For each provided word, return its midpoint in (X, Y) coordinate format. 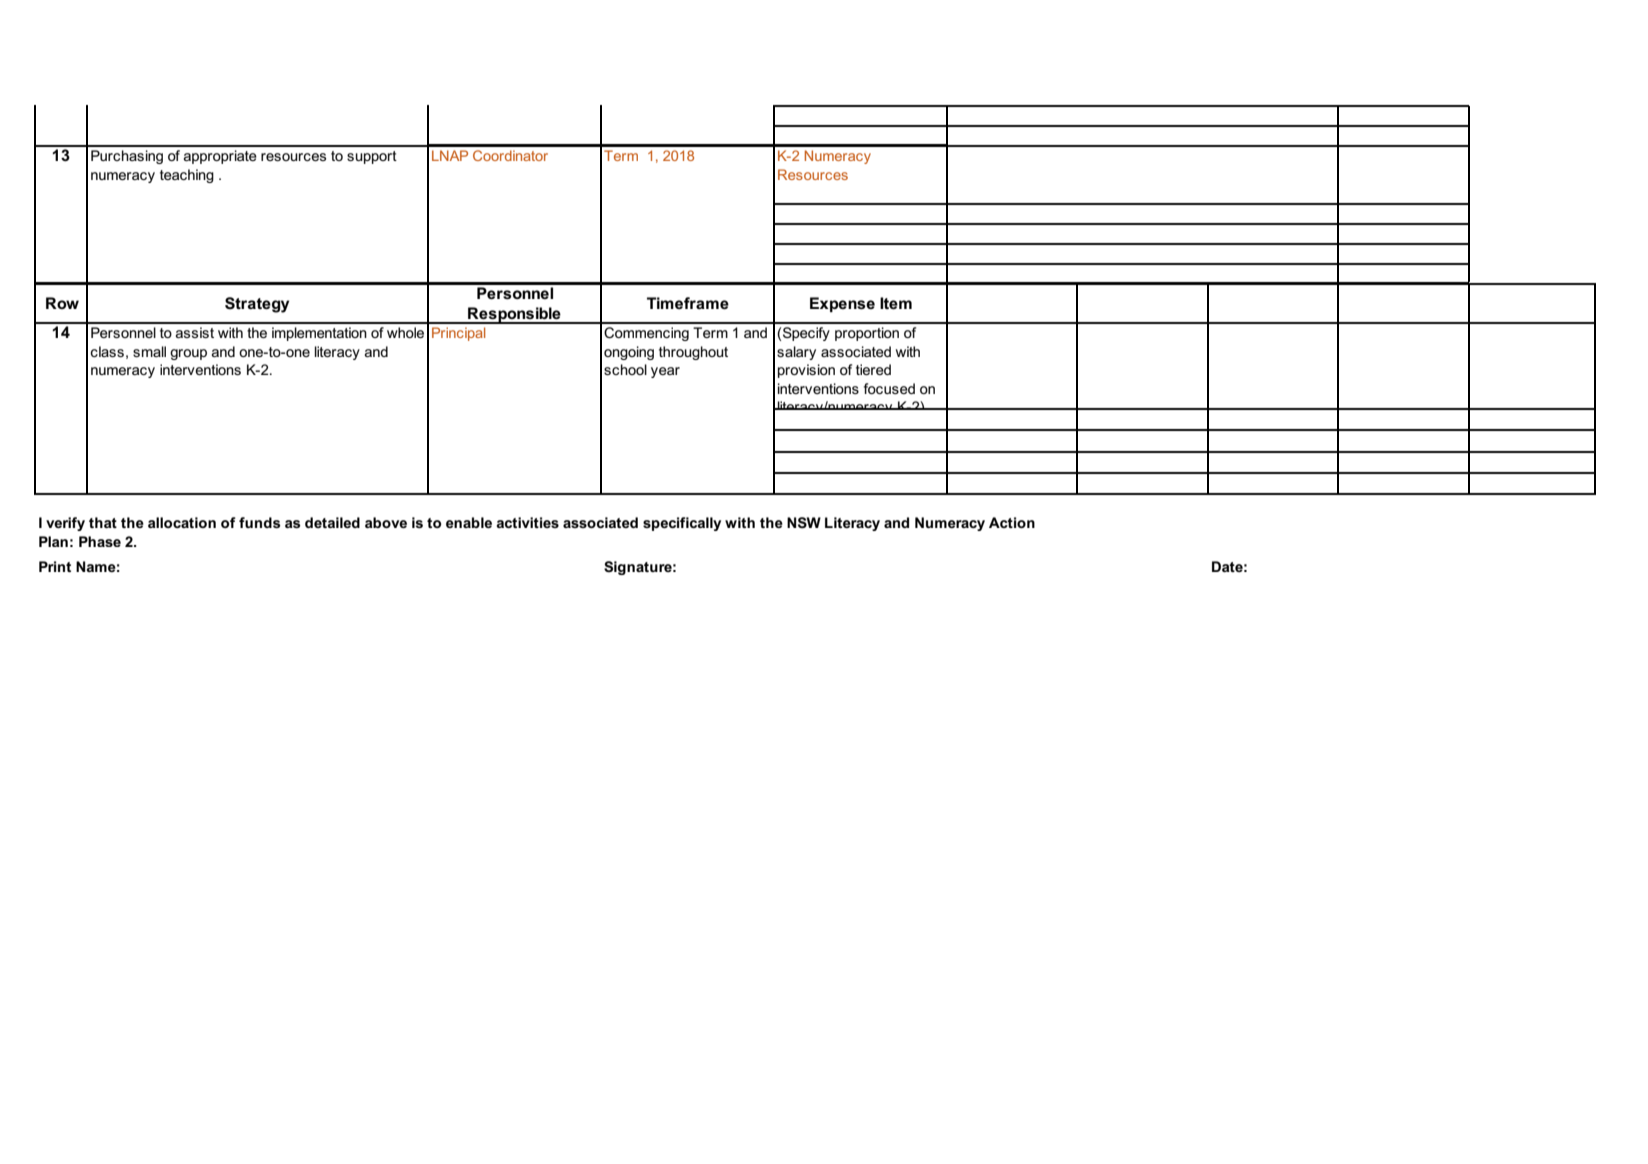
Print (55, 566)
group (188, 354)
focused (889, 388)
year (665, 372)
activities (527, 522)
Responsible (514, 315)
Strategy (257, 305)
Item (896, 303)
